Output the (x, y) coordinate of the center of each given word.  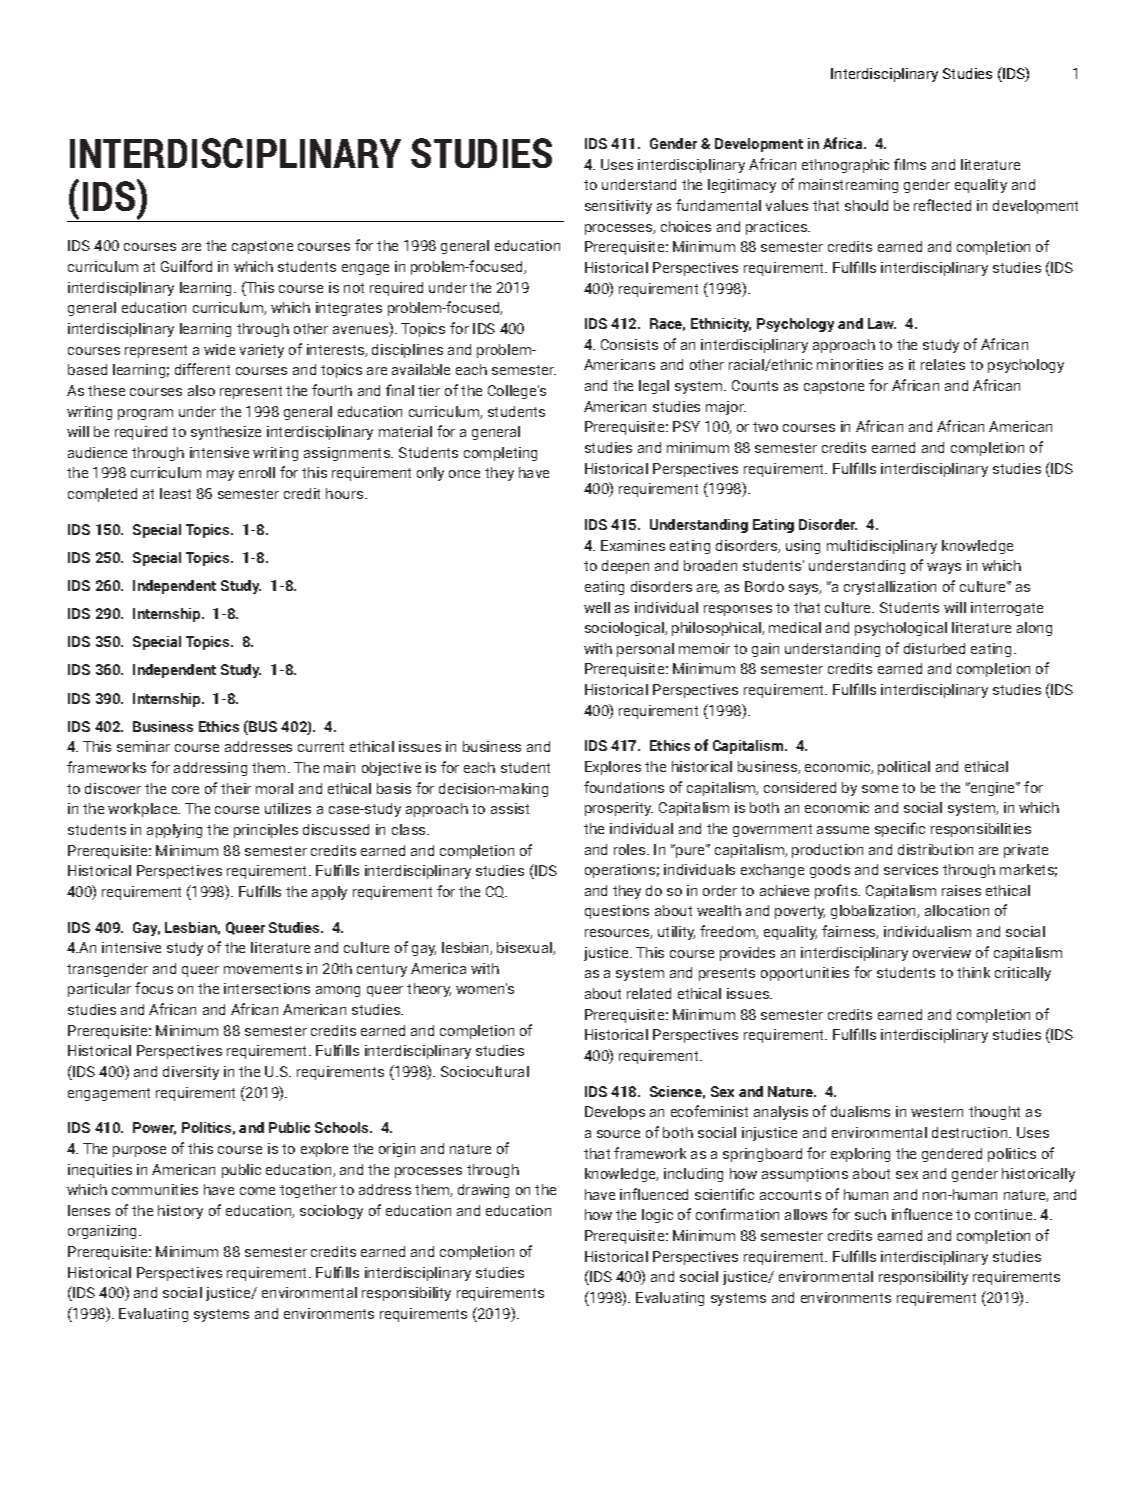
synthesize (226, 433)
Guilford (186, 266)
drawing (483, 1191)
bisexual (525, 948)
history (180, 1212)
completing (500, 454)
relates (943, 364)
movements (263, 969)
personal (645, 650)
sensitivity (618, 207)
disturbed (934, 648)
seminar (143, 746)
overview (942, 952)
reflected (942, 205)
